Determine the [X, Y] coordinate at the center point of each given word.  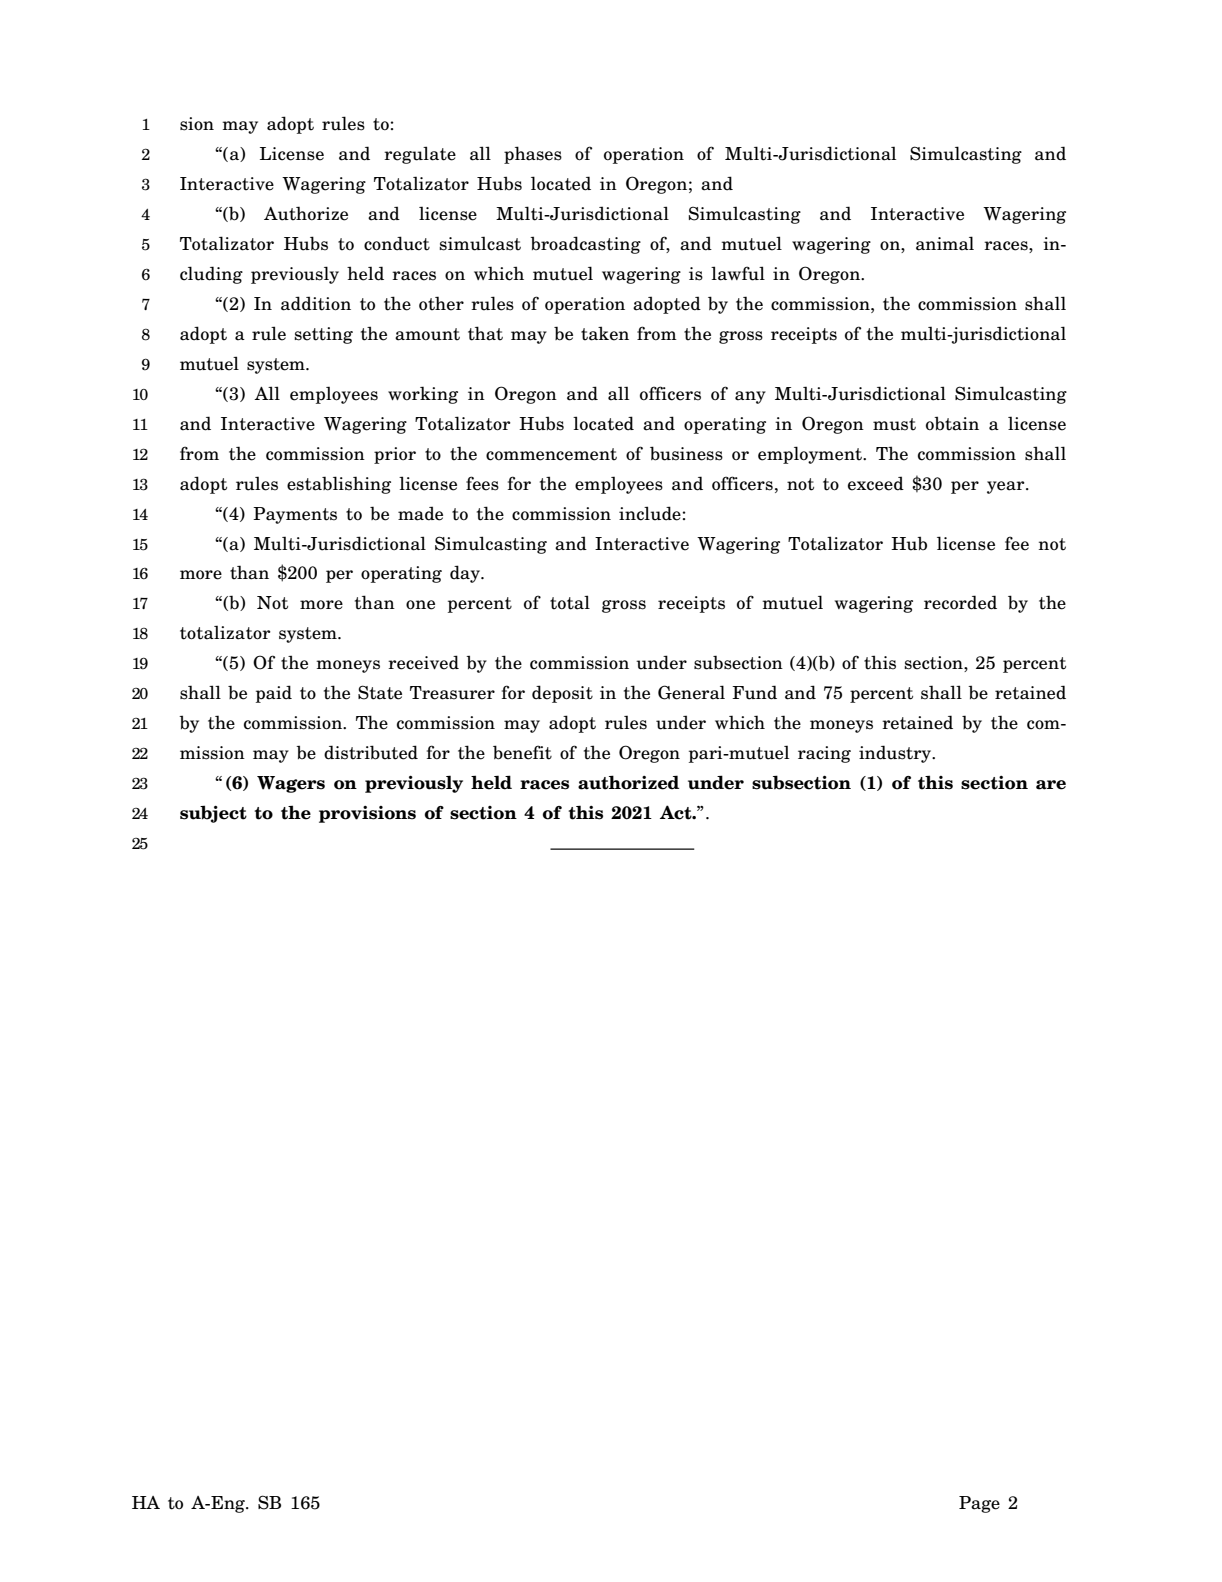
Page [979, 1504]
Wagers [291, 784]
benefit [522, 752]
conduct [397, 243]
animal [945, 243]
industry [896, 754]
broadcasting [585, 245]
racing [824, 754]
